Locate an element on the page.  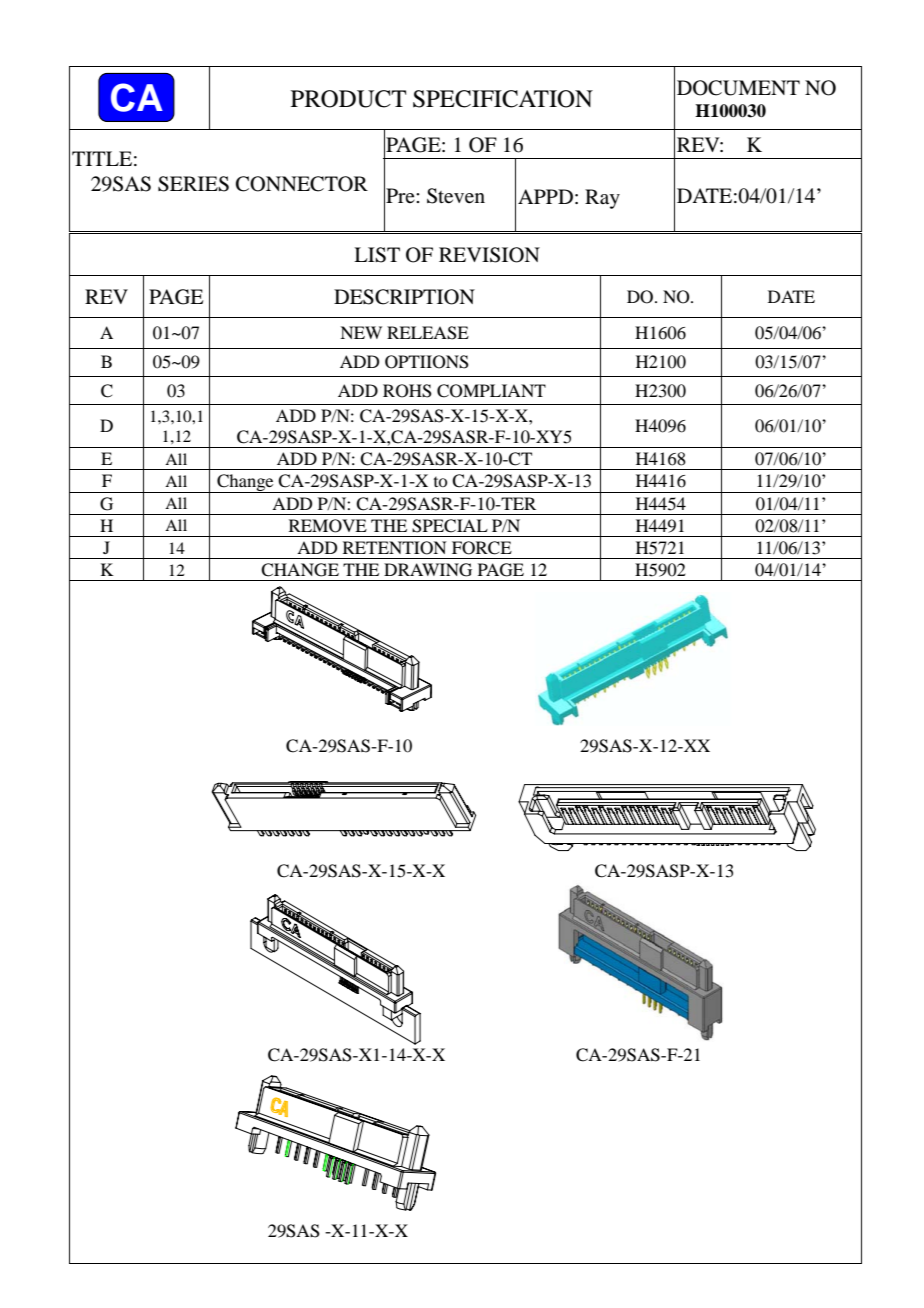
SPECIFICATION is located at coordinates (503, 99).
